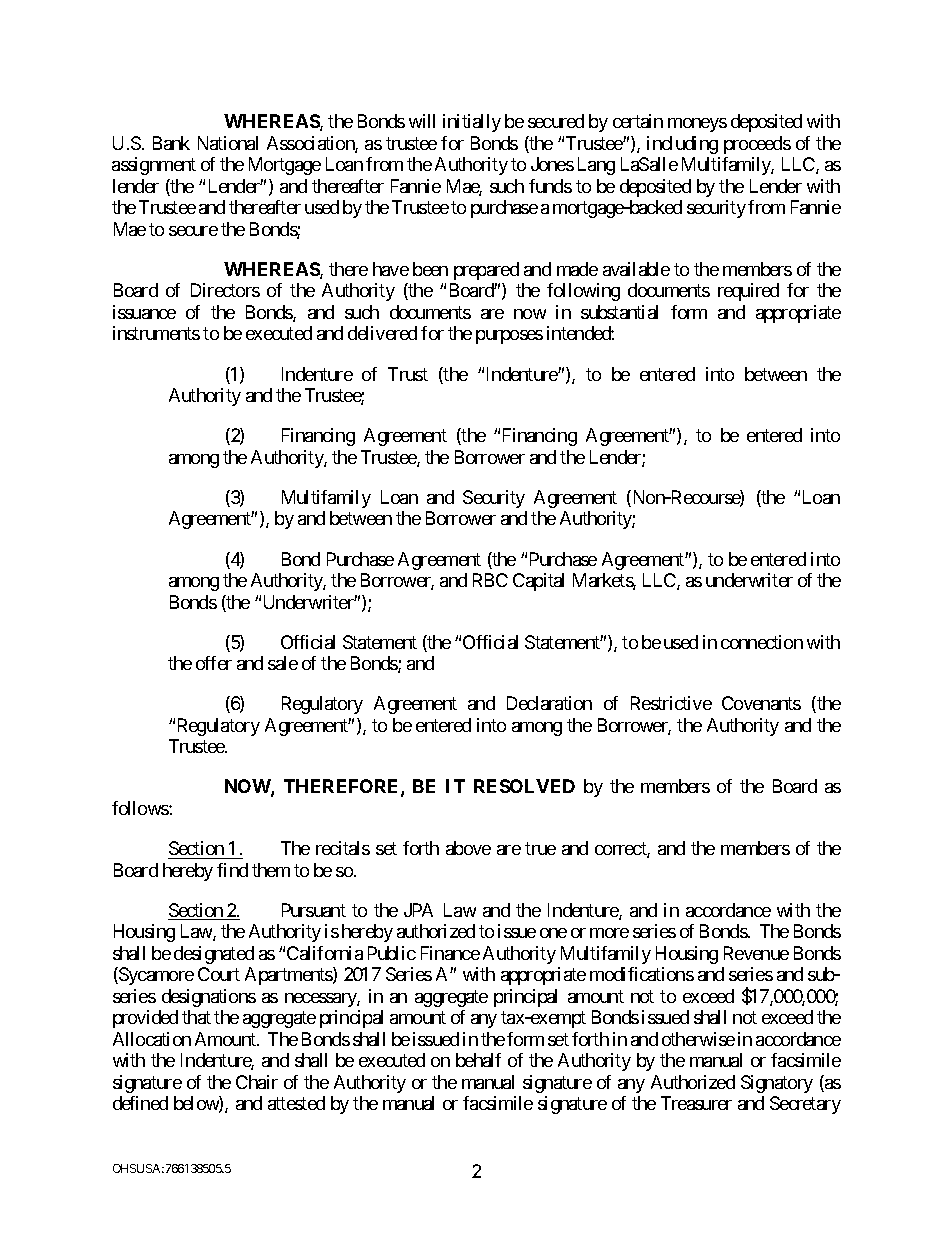 Image resolution: width=952 pixels, height=1233 pixels. Describe the element at coordinates (757, 145) in the screenshot. I see `proceeds` at that location.
